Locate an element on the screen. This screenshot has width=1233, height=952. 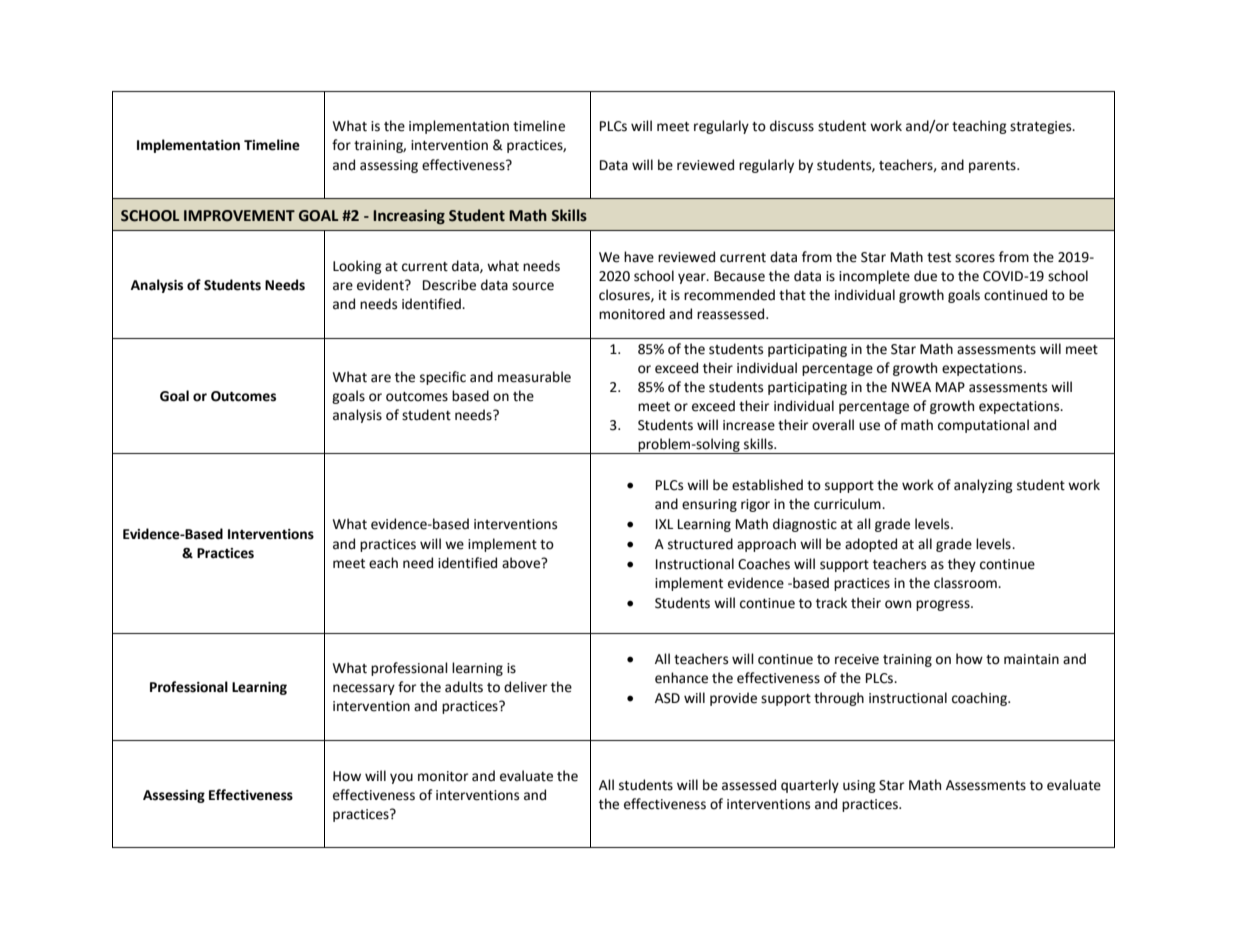
parents is located at coordinates (993, 167).
